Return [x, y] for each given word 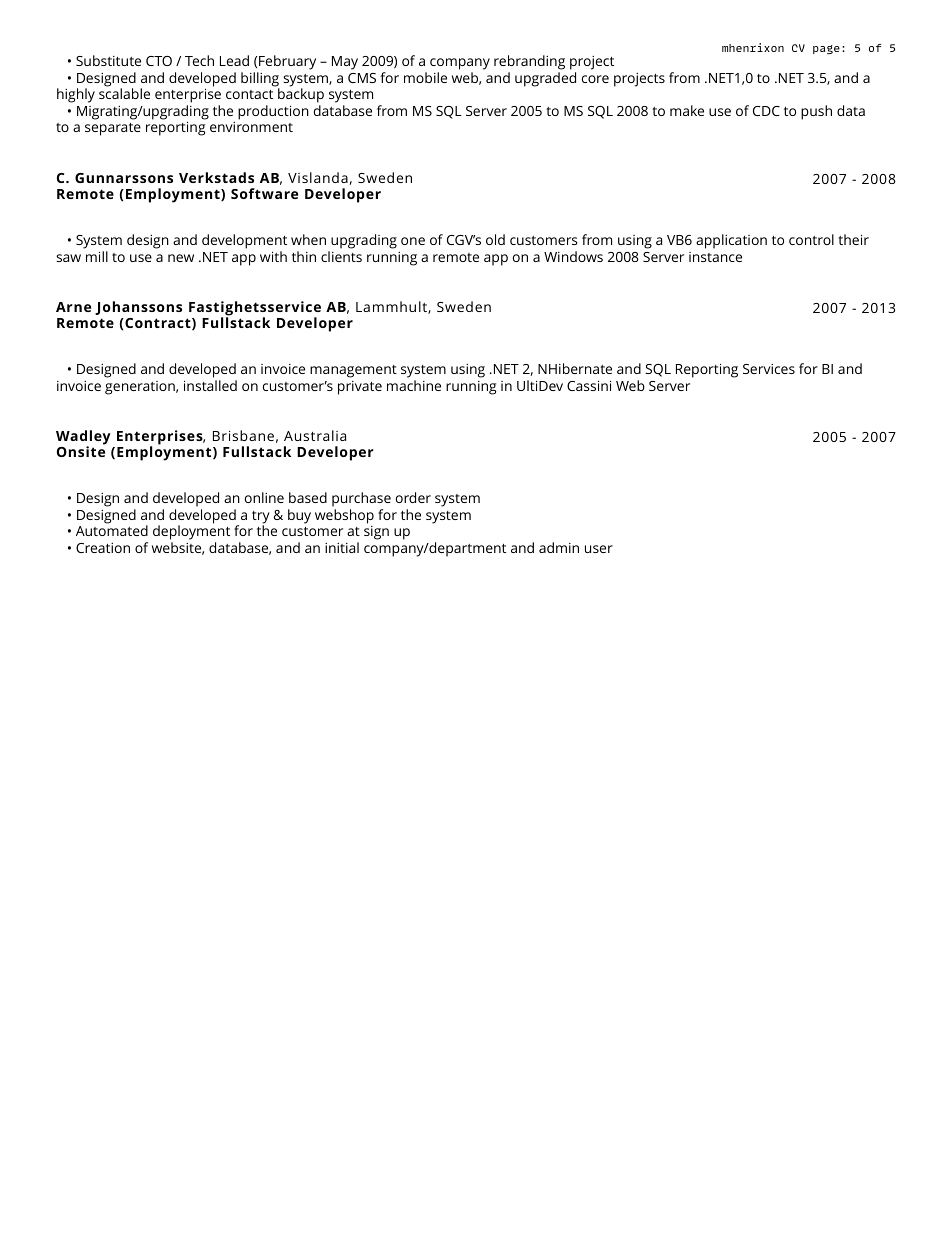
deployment [191, 534]
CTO [159, 61]
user [599, 549]
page [826, 49]
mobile [425, 77]
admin [559, 547]
